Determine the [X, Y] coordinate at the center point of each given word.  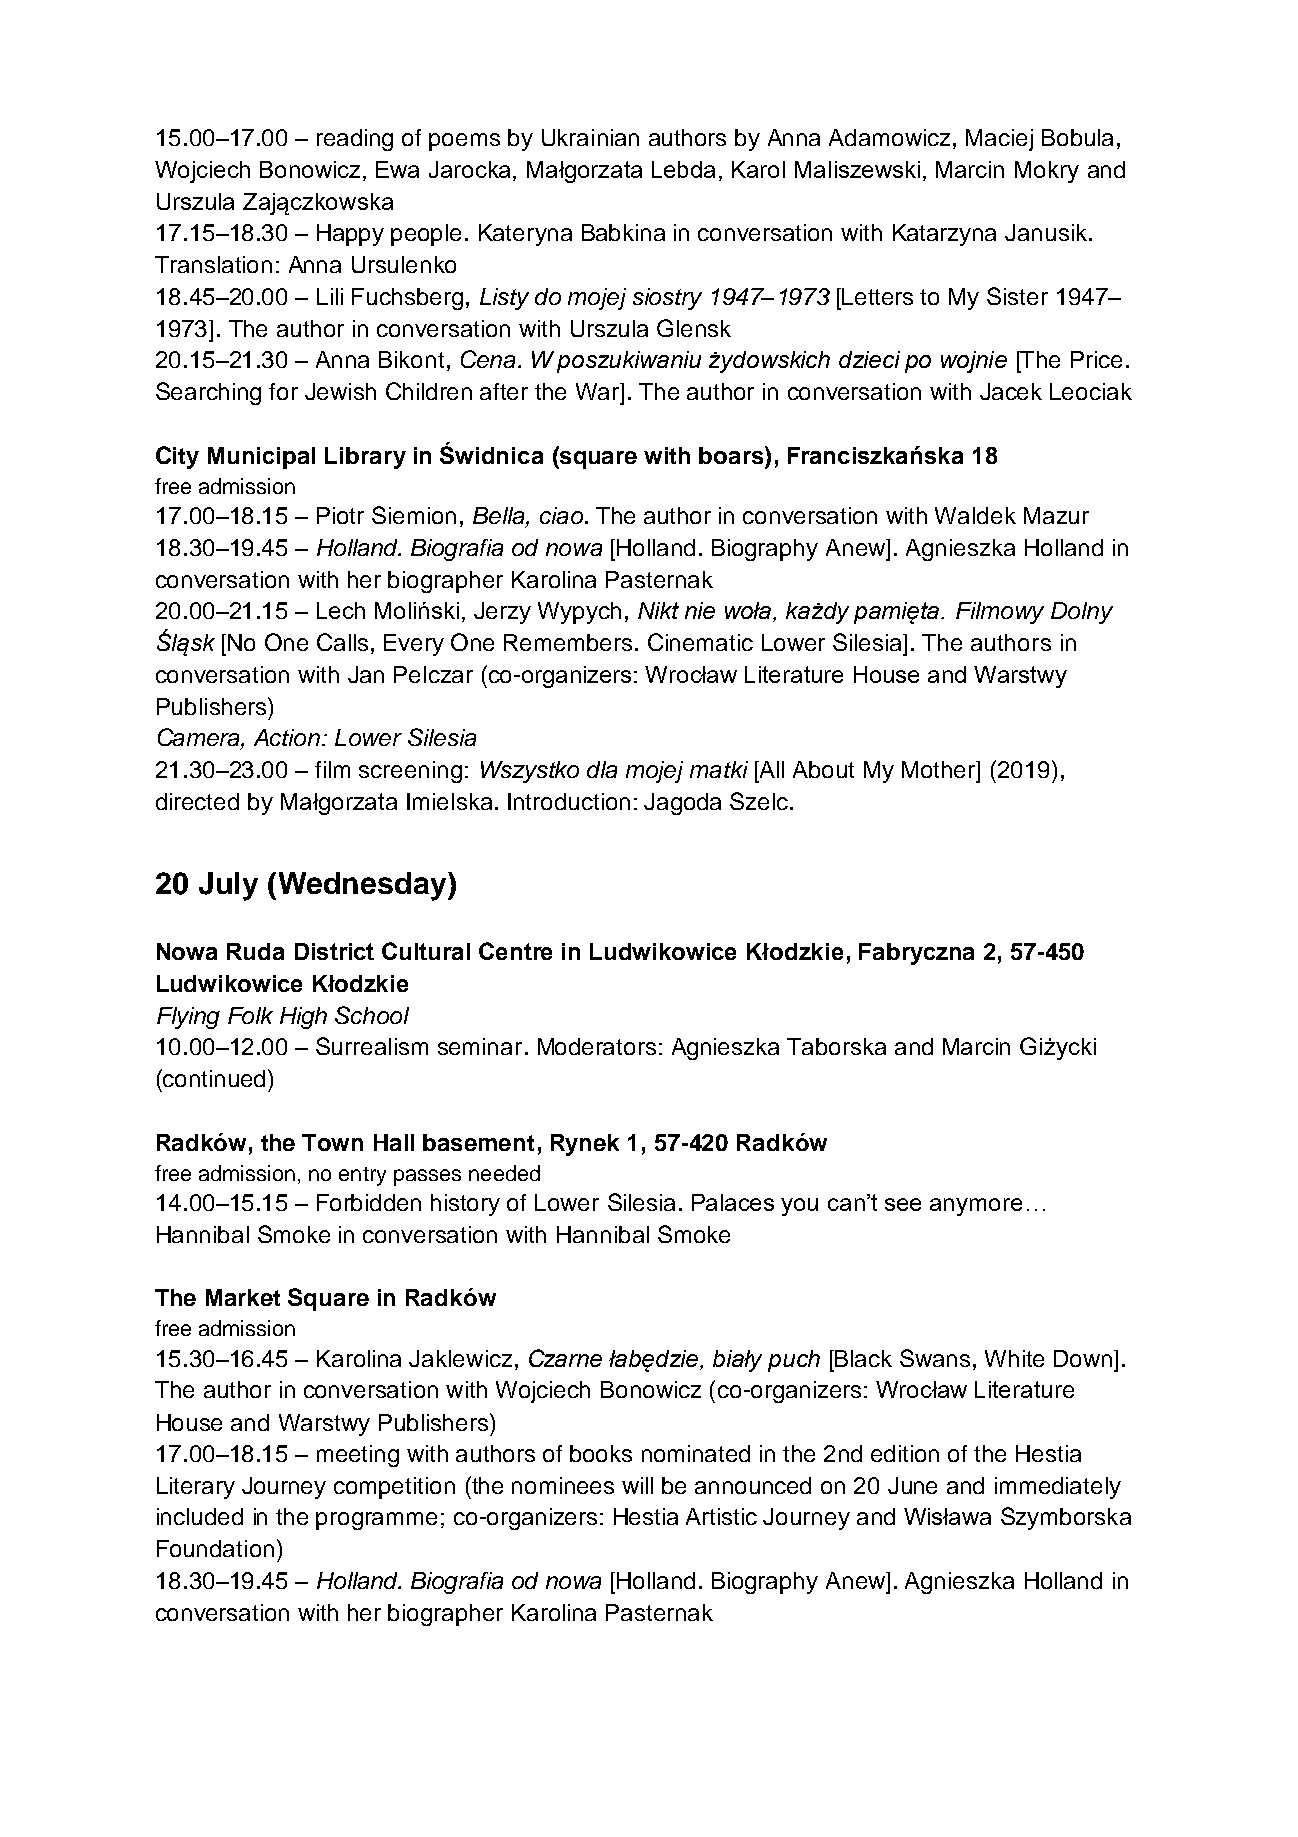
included [200, 1516]
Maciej [999, 140]
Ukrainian [590, 137]
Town [332, 1142]
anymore [976, 1207]
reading [355, 140]
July [228, 886]
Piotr [340, 515]
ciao [561, 515]
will [637, 1485]
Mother [940, 769]
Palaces [733, 1202]
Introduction [569, 801]
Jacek [1011, 391]
